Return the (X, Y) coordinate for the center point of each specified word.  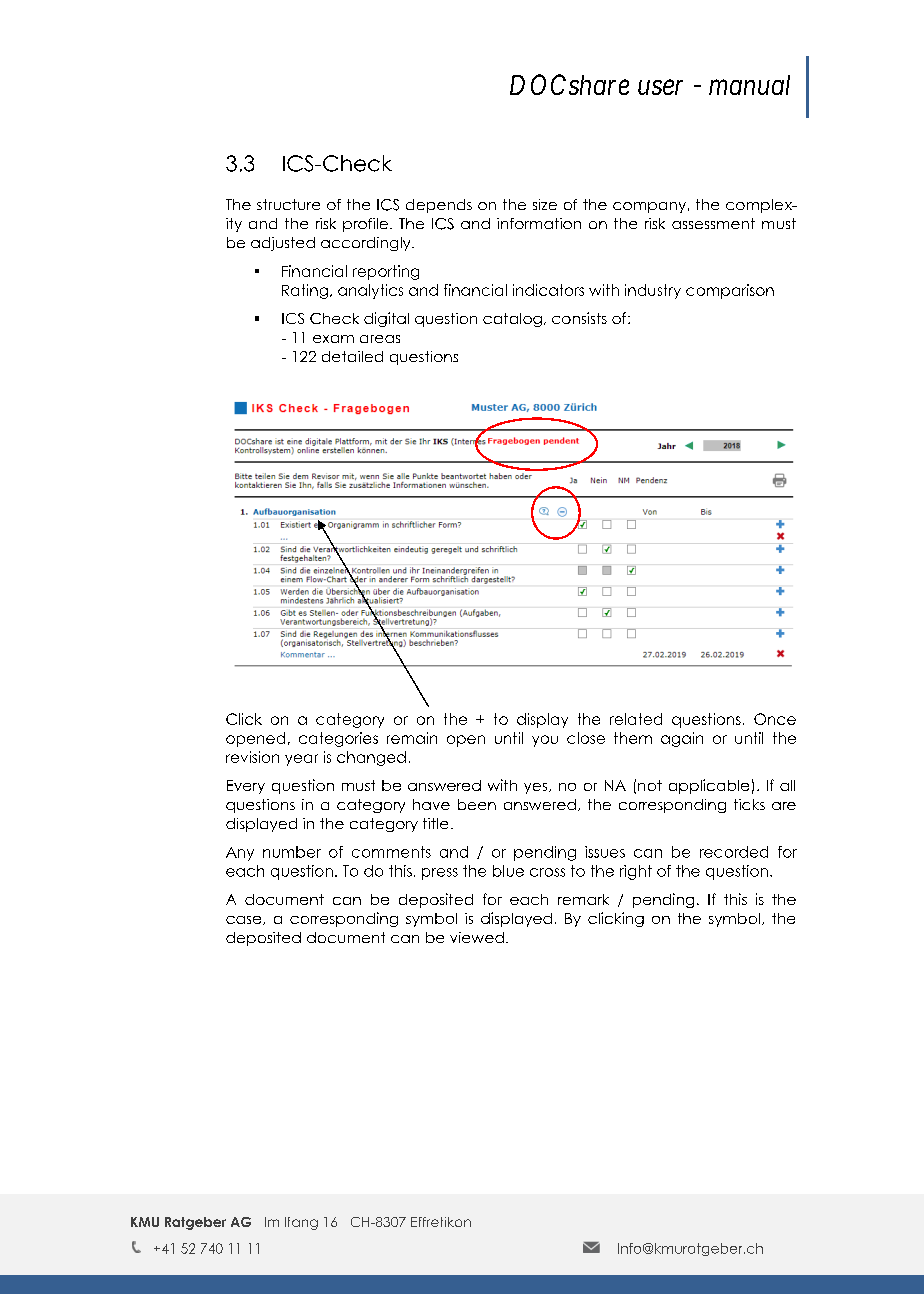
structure (288, 204)
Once (775, 719)
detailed (352, 356)
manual (749, 85)
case (245, 920)
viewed (477, 937)
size (545, 204)
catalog (512, 320)
